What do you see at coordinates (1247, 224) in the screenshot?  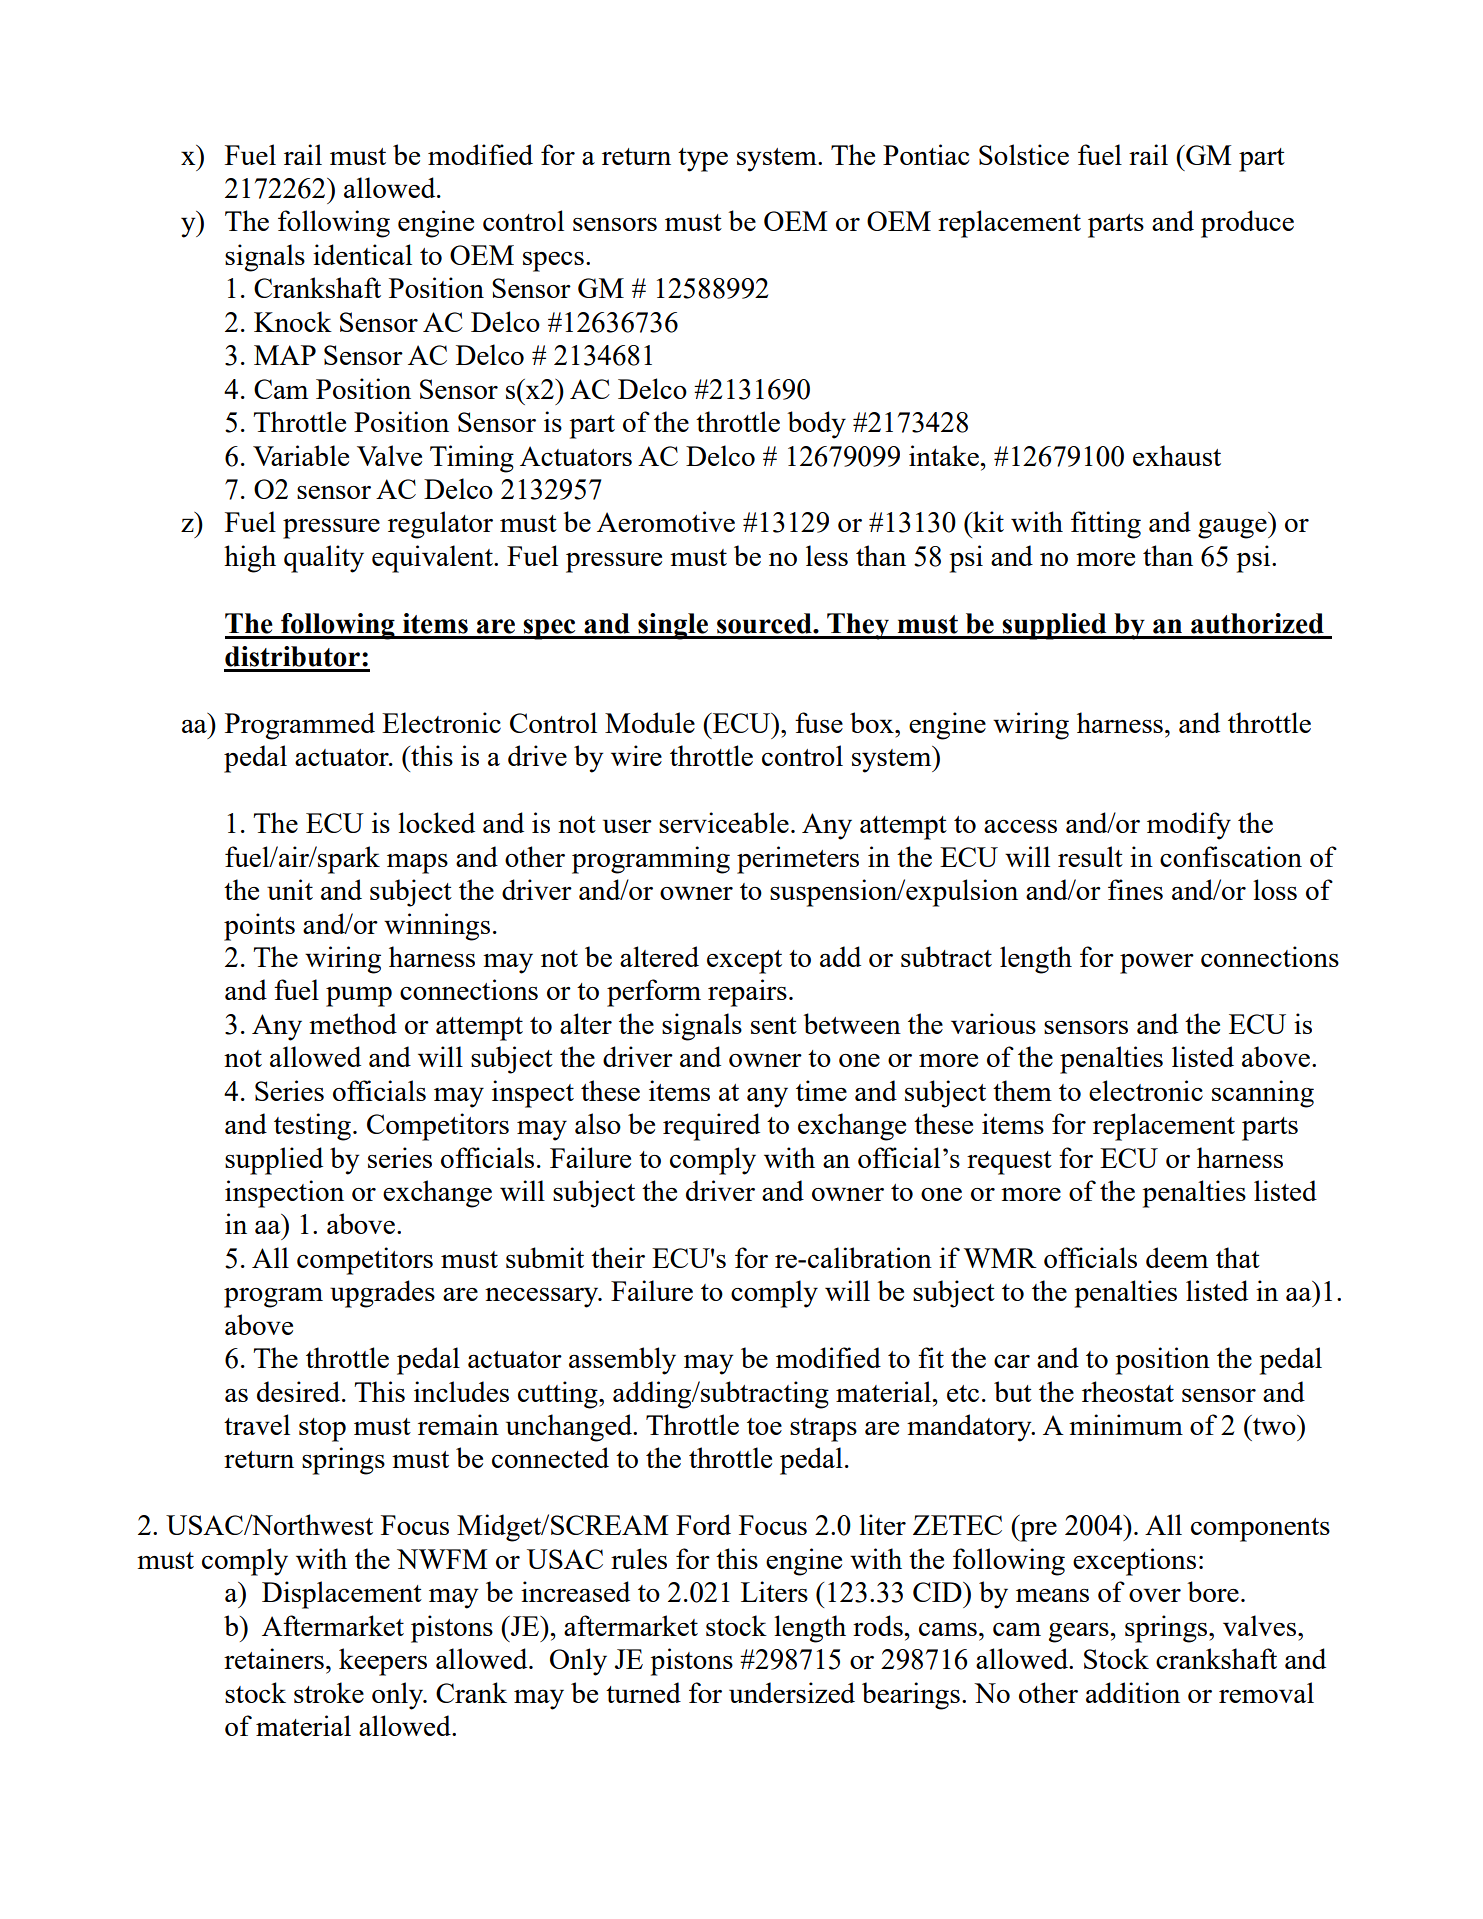 I see `produce` at bounding box center [1247, 224].
